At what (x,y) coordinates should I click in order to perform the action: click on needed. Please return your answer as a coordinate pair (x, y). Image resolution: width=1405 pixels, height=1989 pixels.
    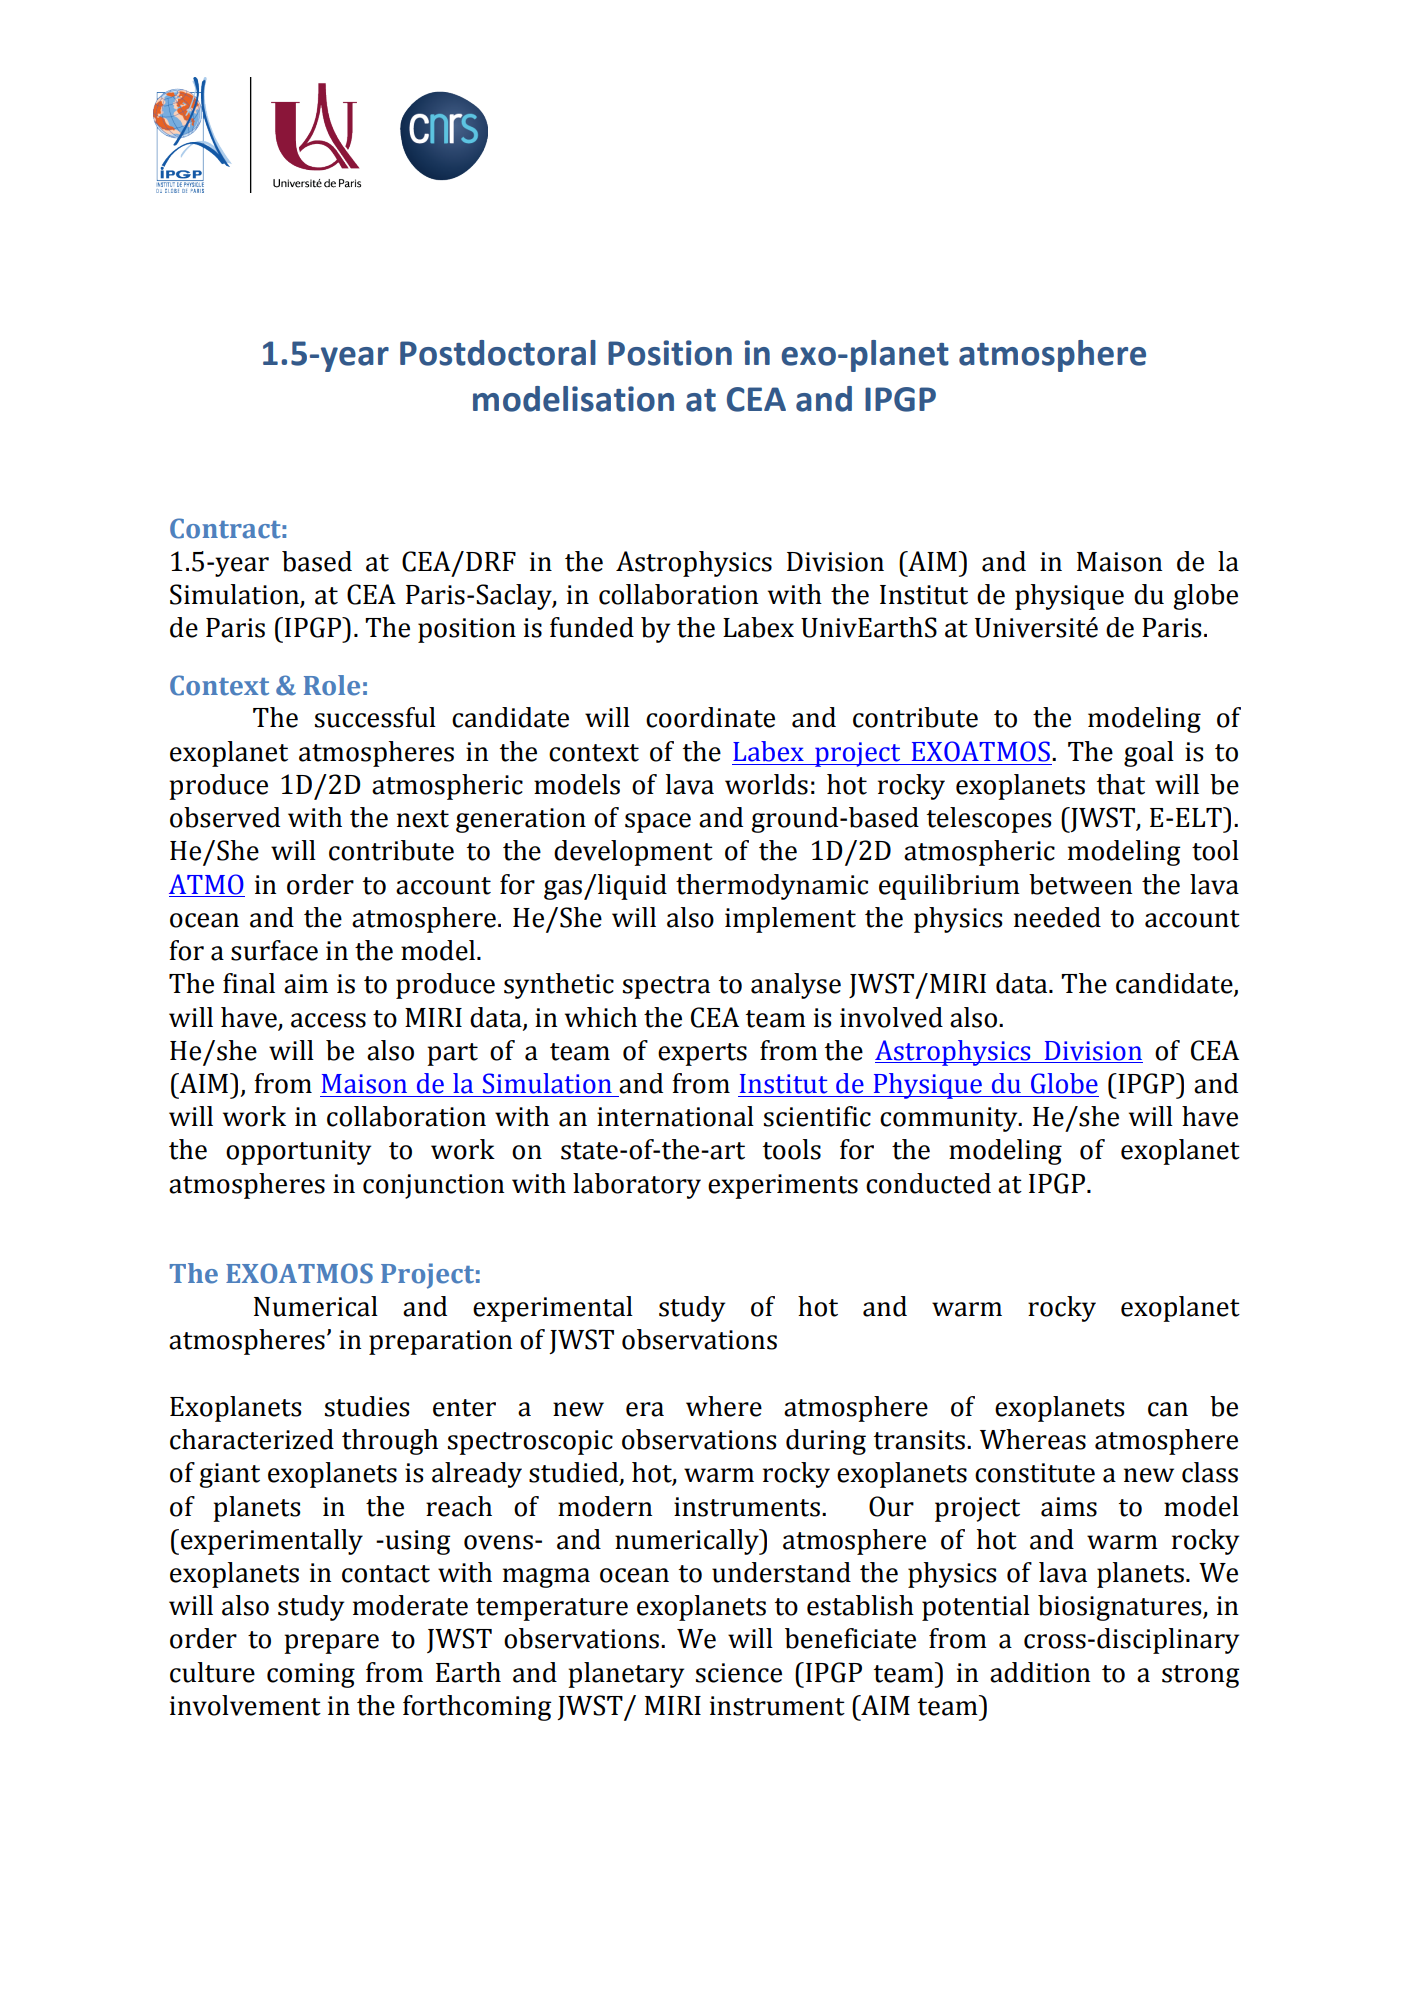
    Looking at the image, I should click on (1057, 917).
